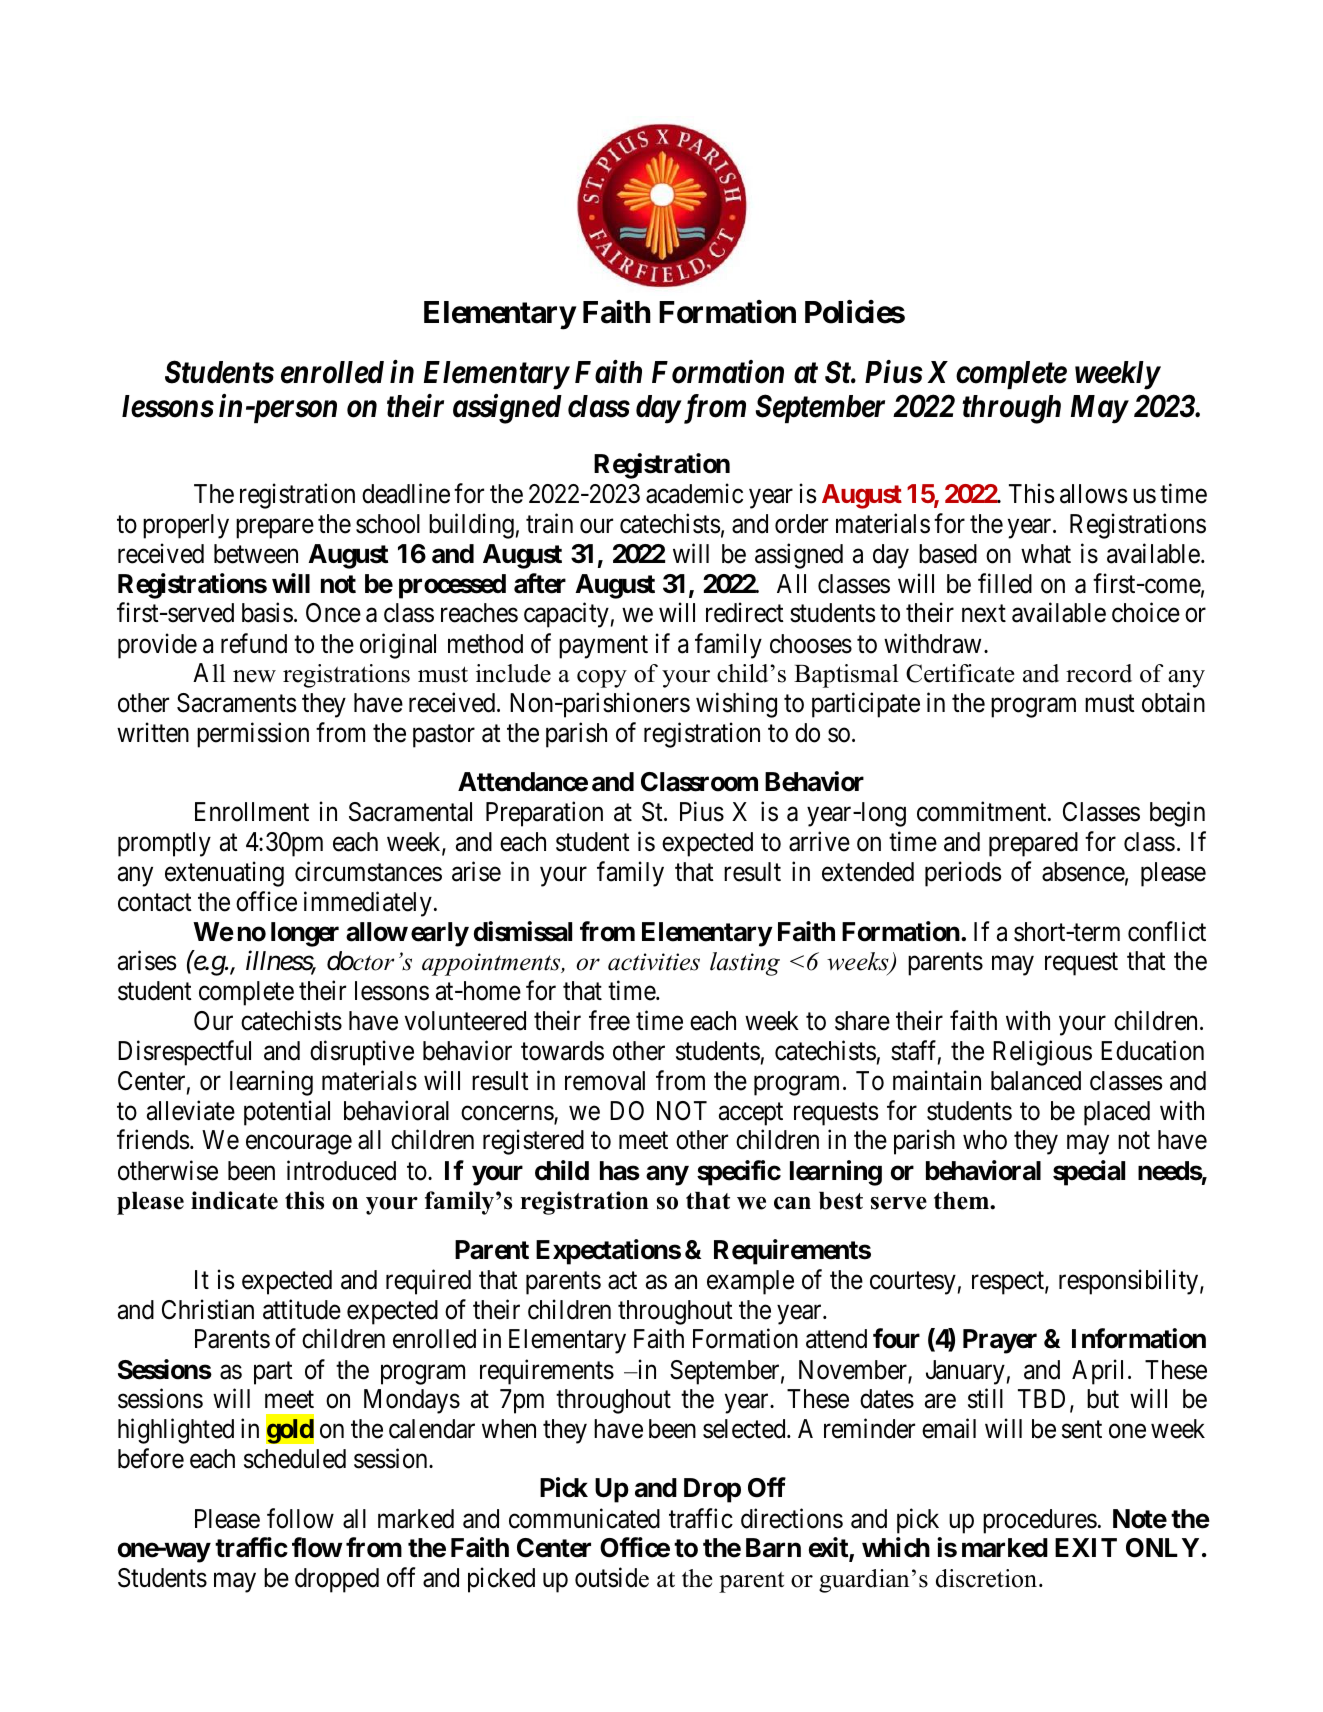  What do you see at coordinates (256, 554) in the screenshot?
I see `between` at bounding box center [256, 554].
